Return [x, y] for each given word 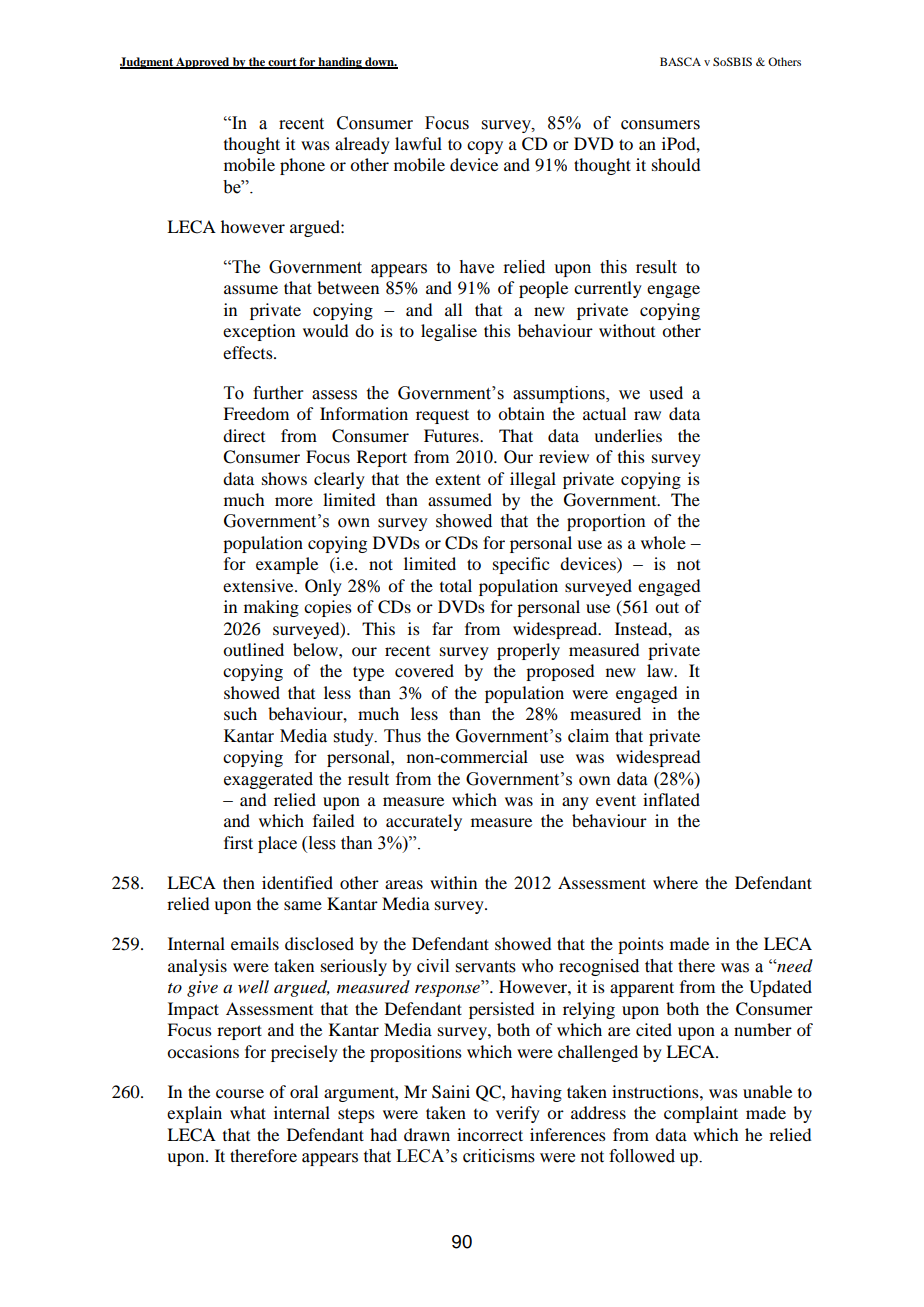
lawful [418, 143]
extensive [259, 585]
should [676, 164]
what [248, 1112]
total [456, 585]
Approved [203, 63]
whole [663, 542]
